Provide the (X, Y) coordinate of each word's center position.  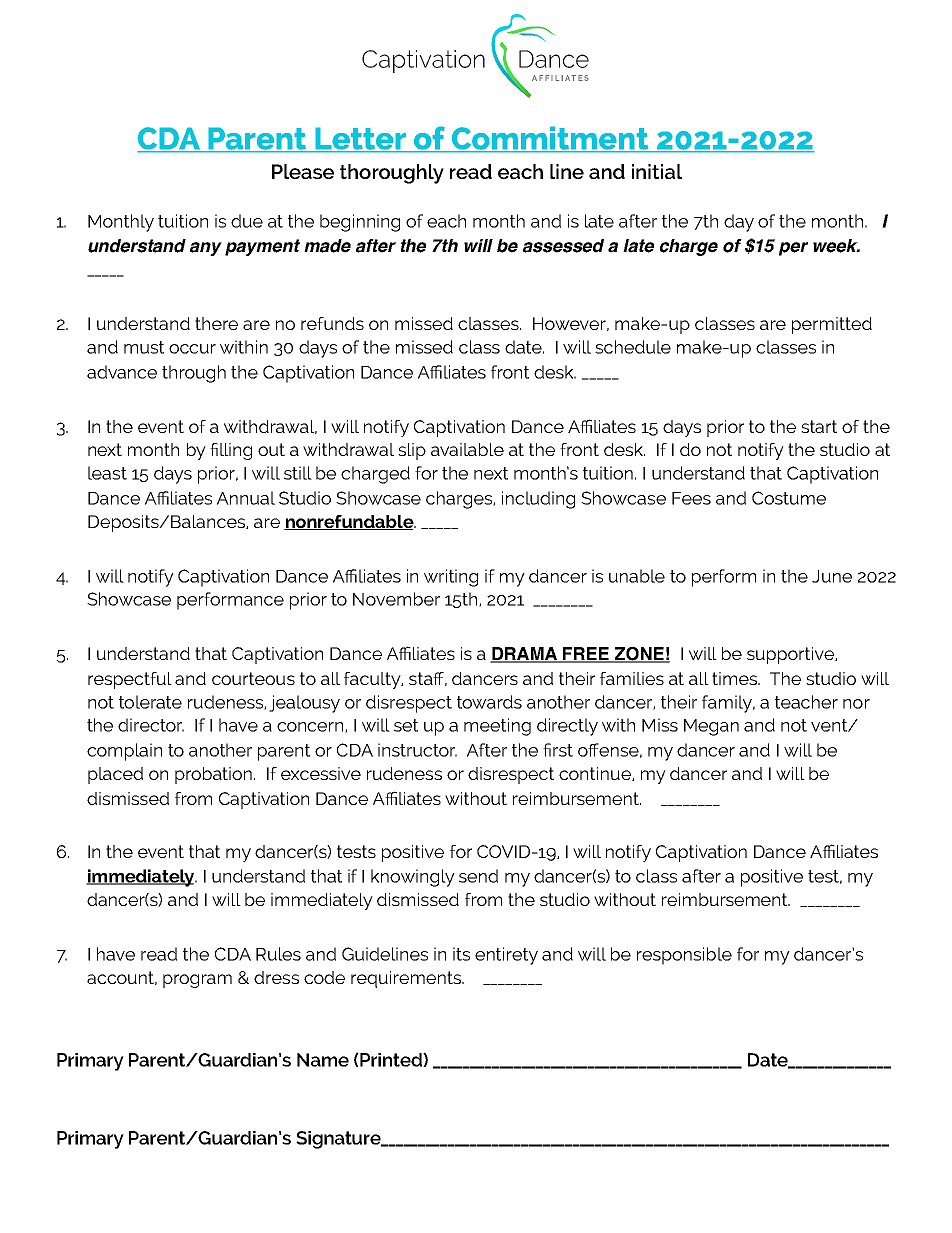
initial (657, 171)
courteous (253, 678)
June (832, 576)
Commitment (550, 139)
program (197, 981)
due (247, 221)
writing (451, 578)
